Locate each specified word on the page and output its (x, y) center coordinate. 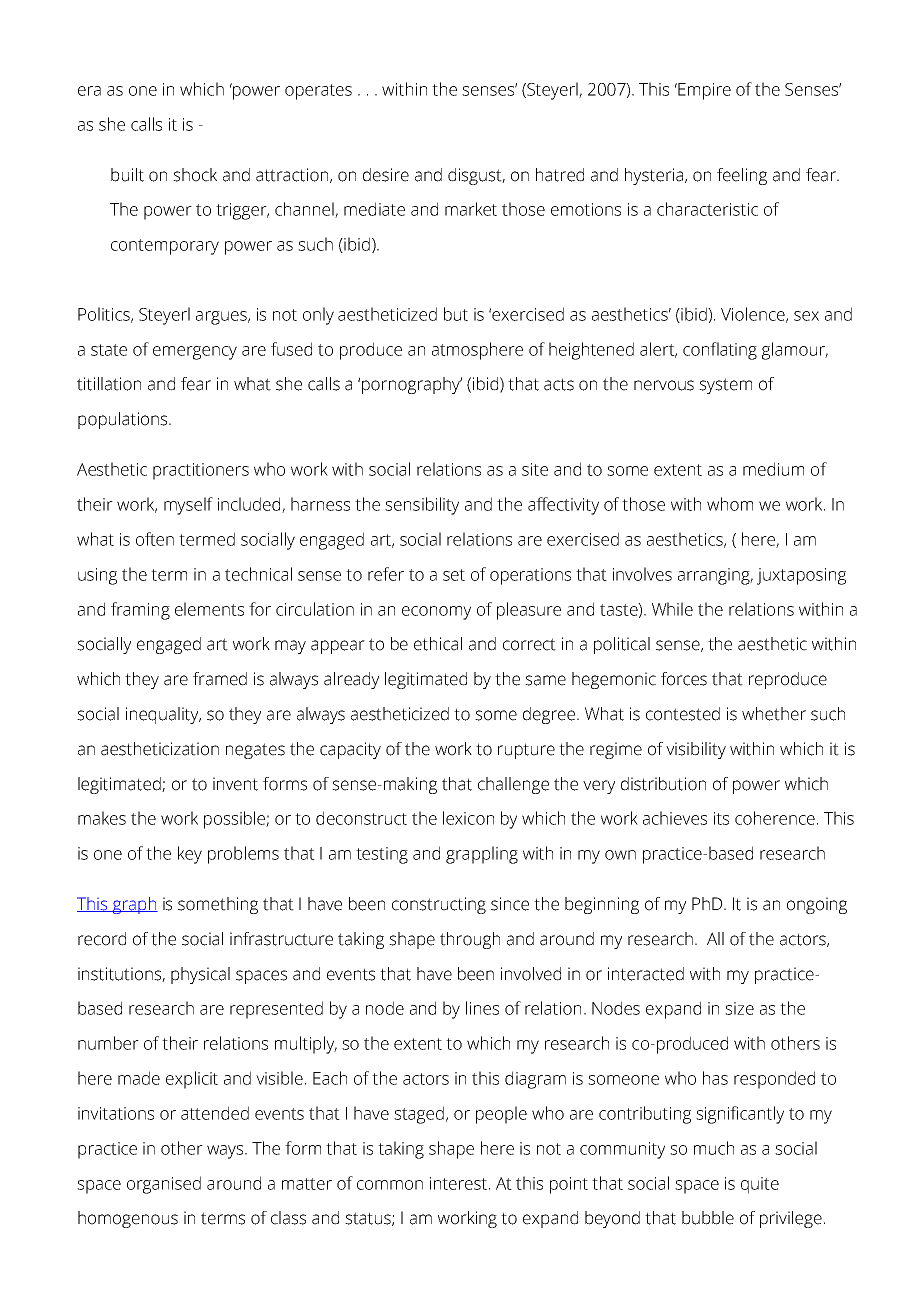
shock (195, 175)
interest (460, 1183)
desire (386, 175)
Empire (703, 91)
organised (164, 1185)
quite (760, 1185)
